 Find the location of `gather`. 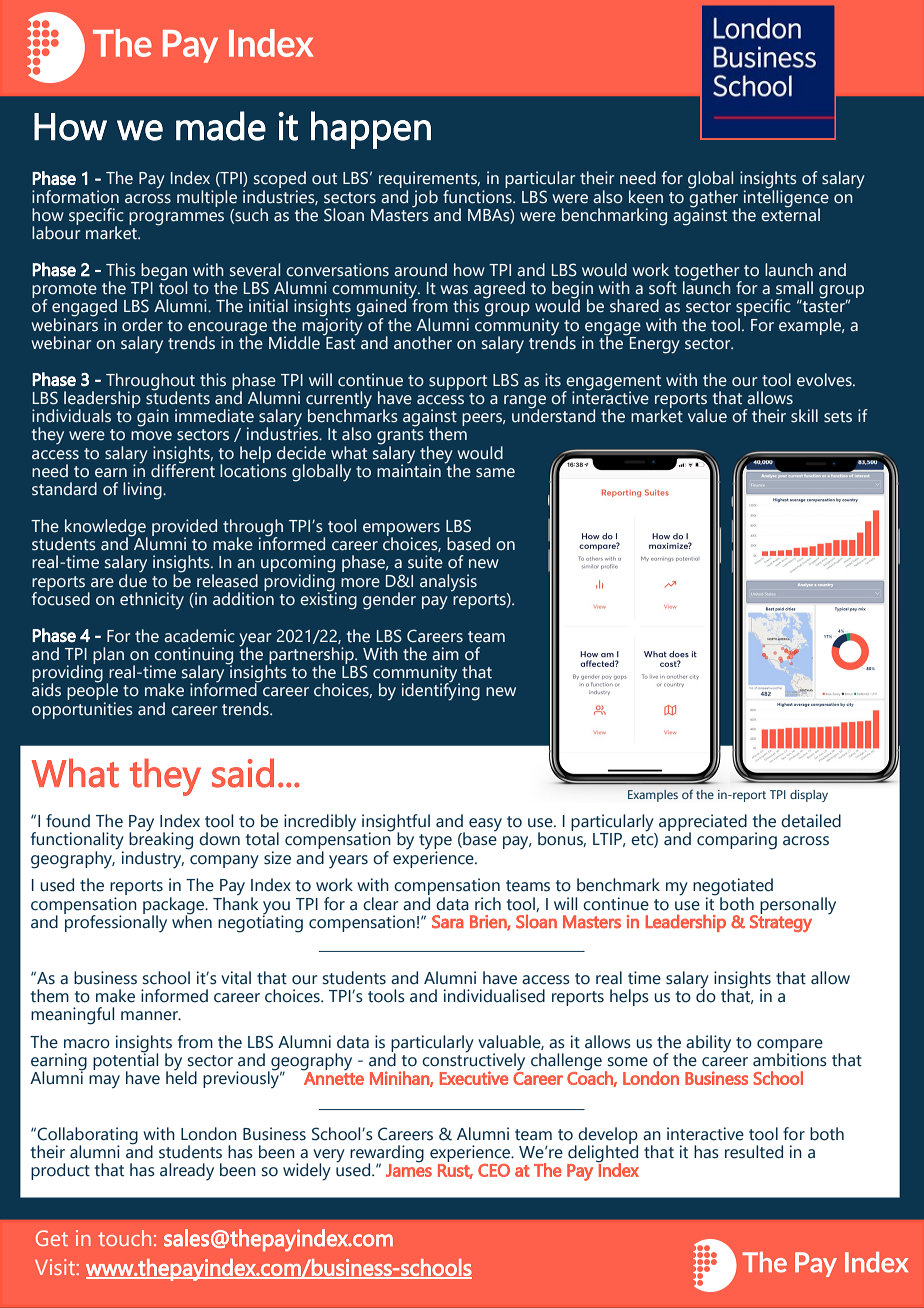

gather is located at coordinates (714, 198).
